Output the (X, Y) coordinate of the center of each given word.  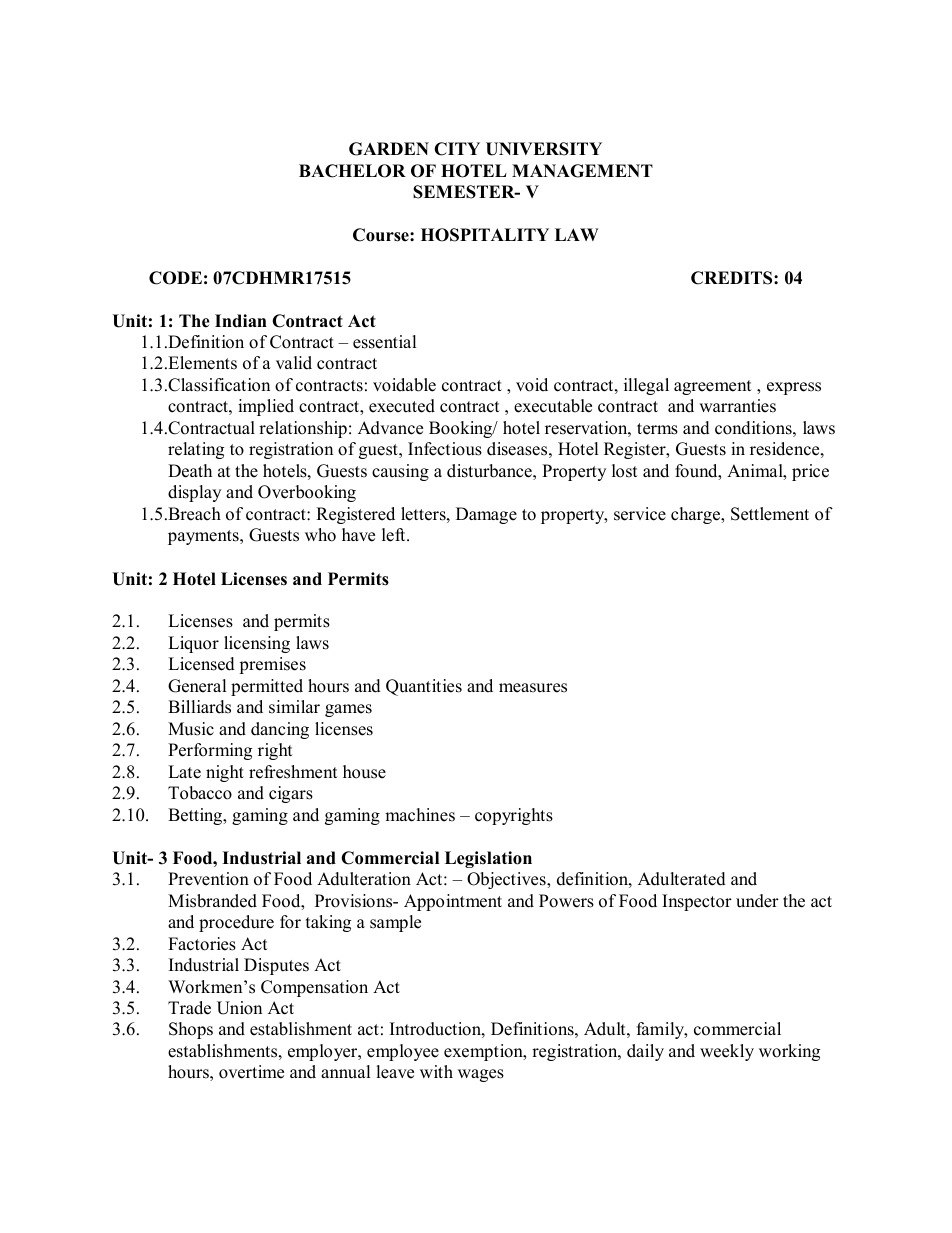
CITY (457, 149)
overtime (251, 1072)
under (757, 901)
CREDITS (733, 278)
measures (533, 688)
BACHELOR (352, 171)
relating (196, 450)
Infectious (445, 449)
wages (481, 1075)
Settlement (770, 514)
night (225, 773)
